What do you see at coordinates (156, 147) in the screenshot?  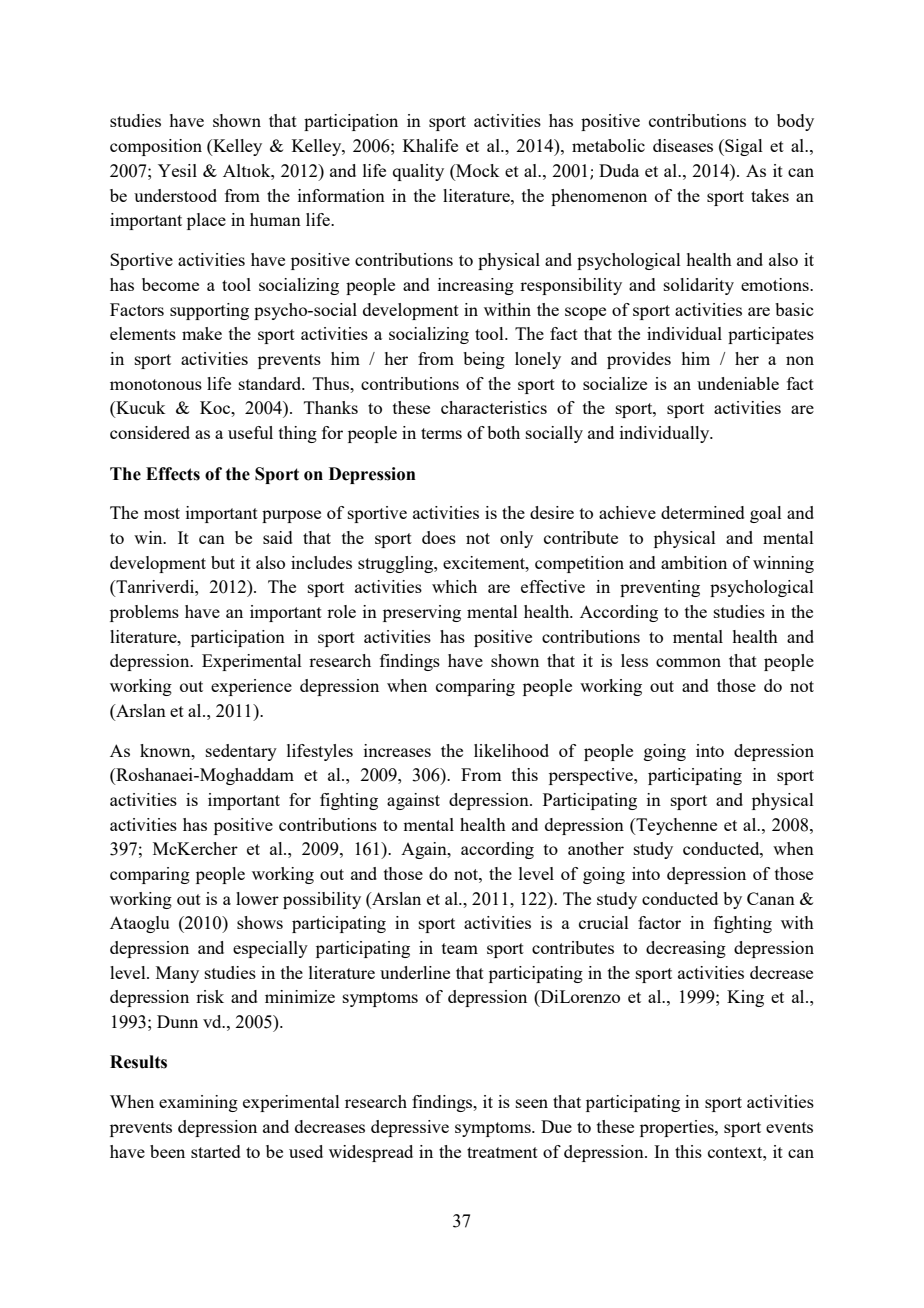 I see `composition` at bounding box center [156, 147].
